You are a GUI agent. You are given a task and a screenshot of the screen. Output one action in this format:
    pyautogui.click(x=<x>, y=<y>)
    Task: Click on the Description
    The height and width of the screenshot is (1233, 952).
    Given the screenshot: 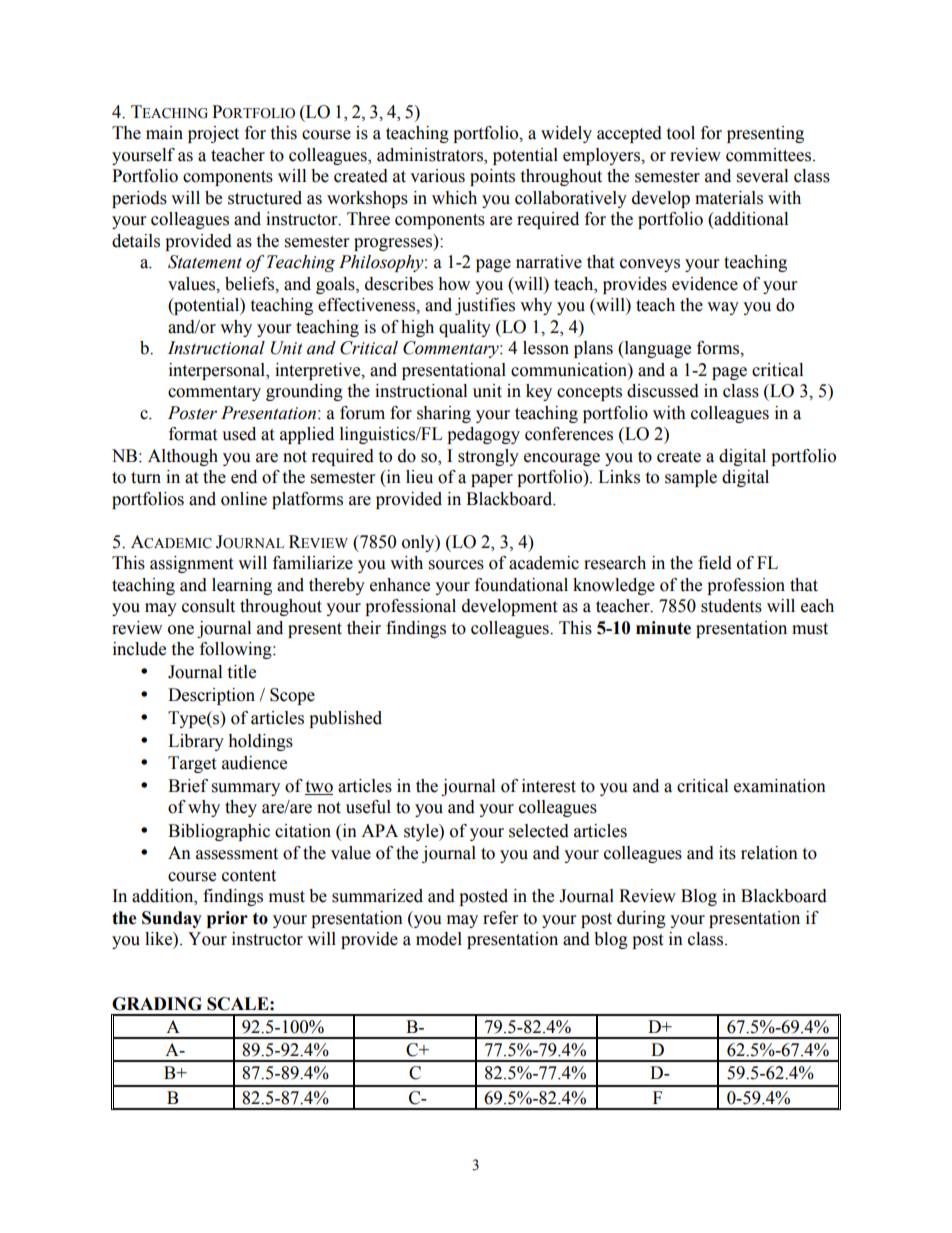 What is the action you would take?
    pyautogui.click(x=211, y=696)
